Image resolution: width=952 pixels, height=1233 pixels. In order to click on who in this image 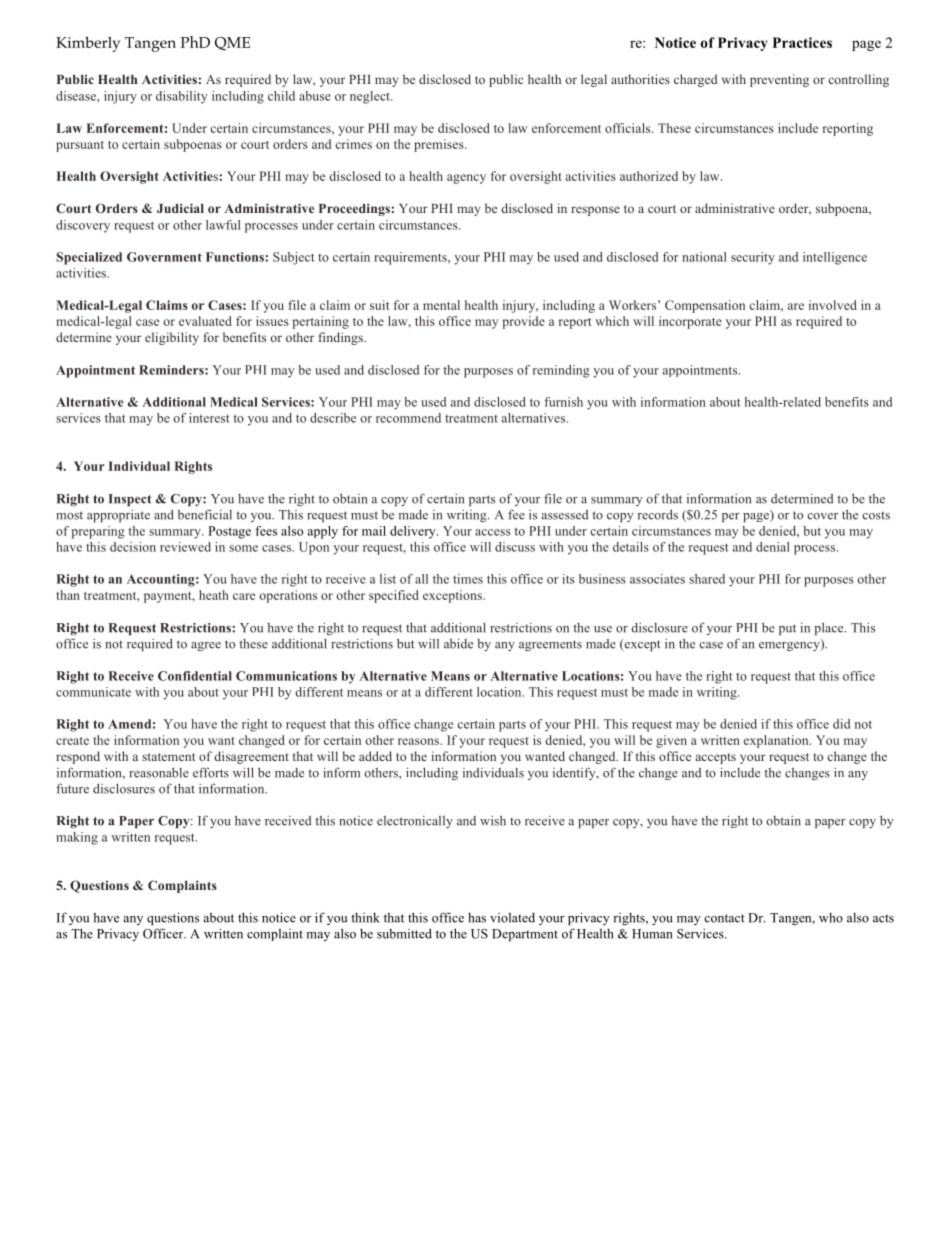, I will do `click(831, 918)`.
